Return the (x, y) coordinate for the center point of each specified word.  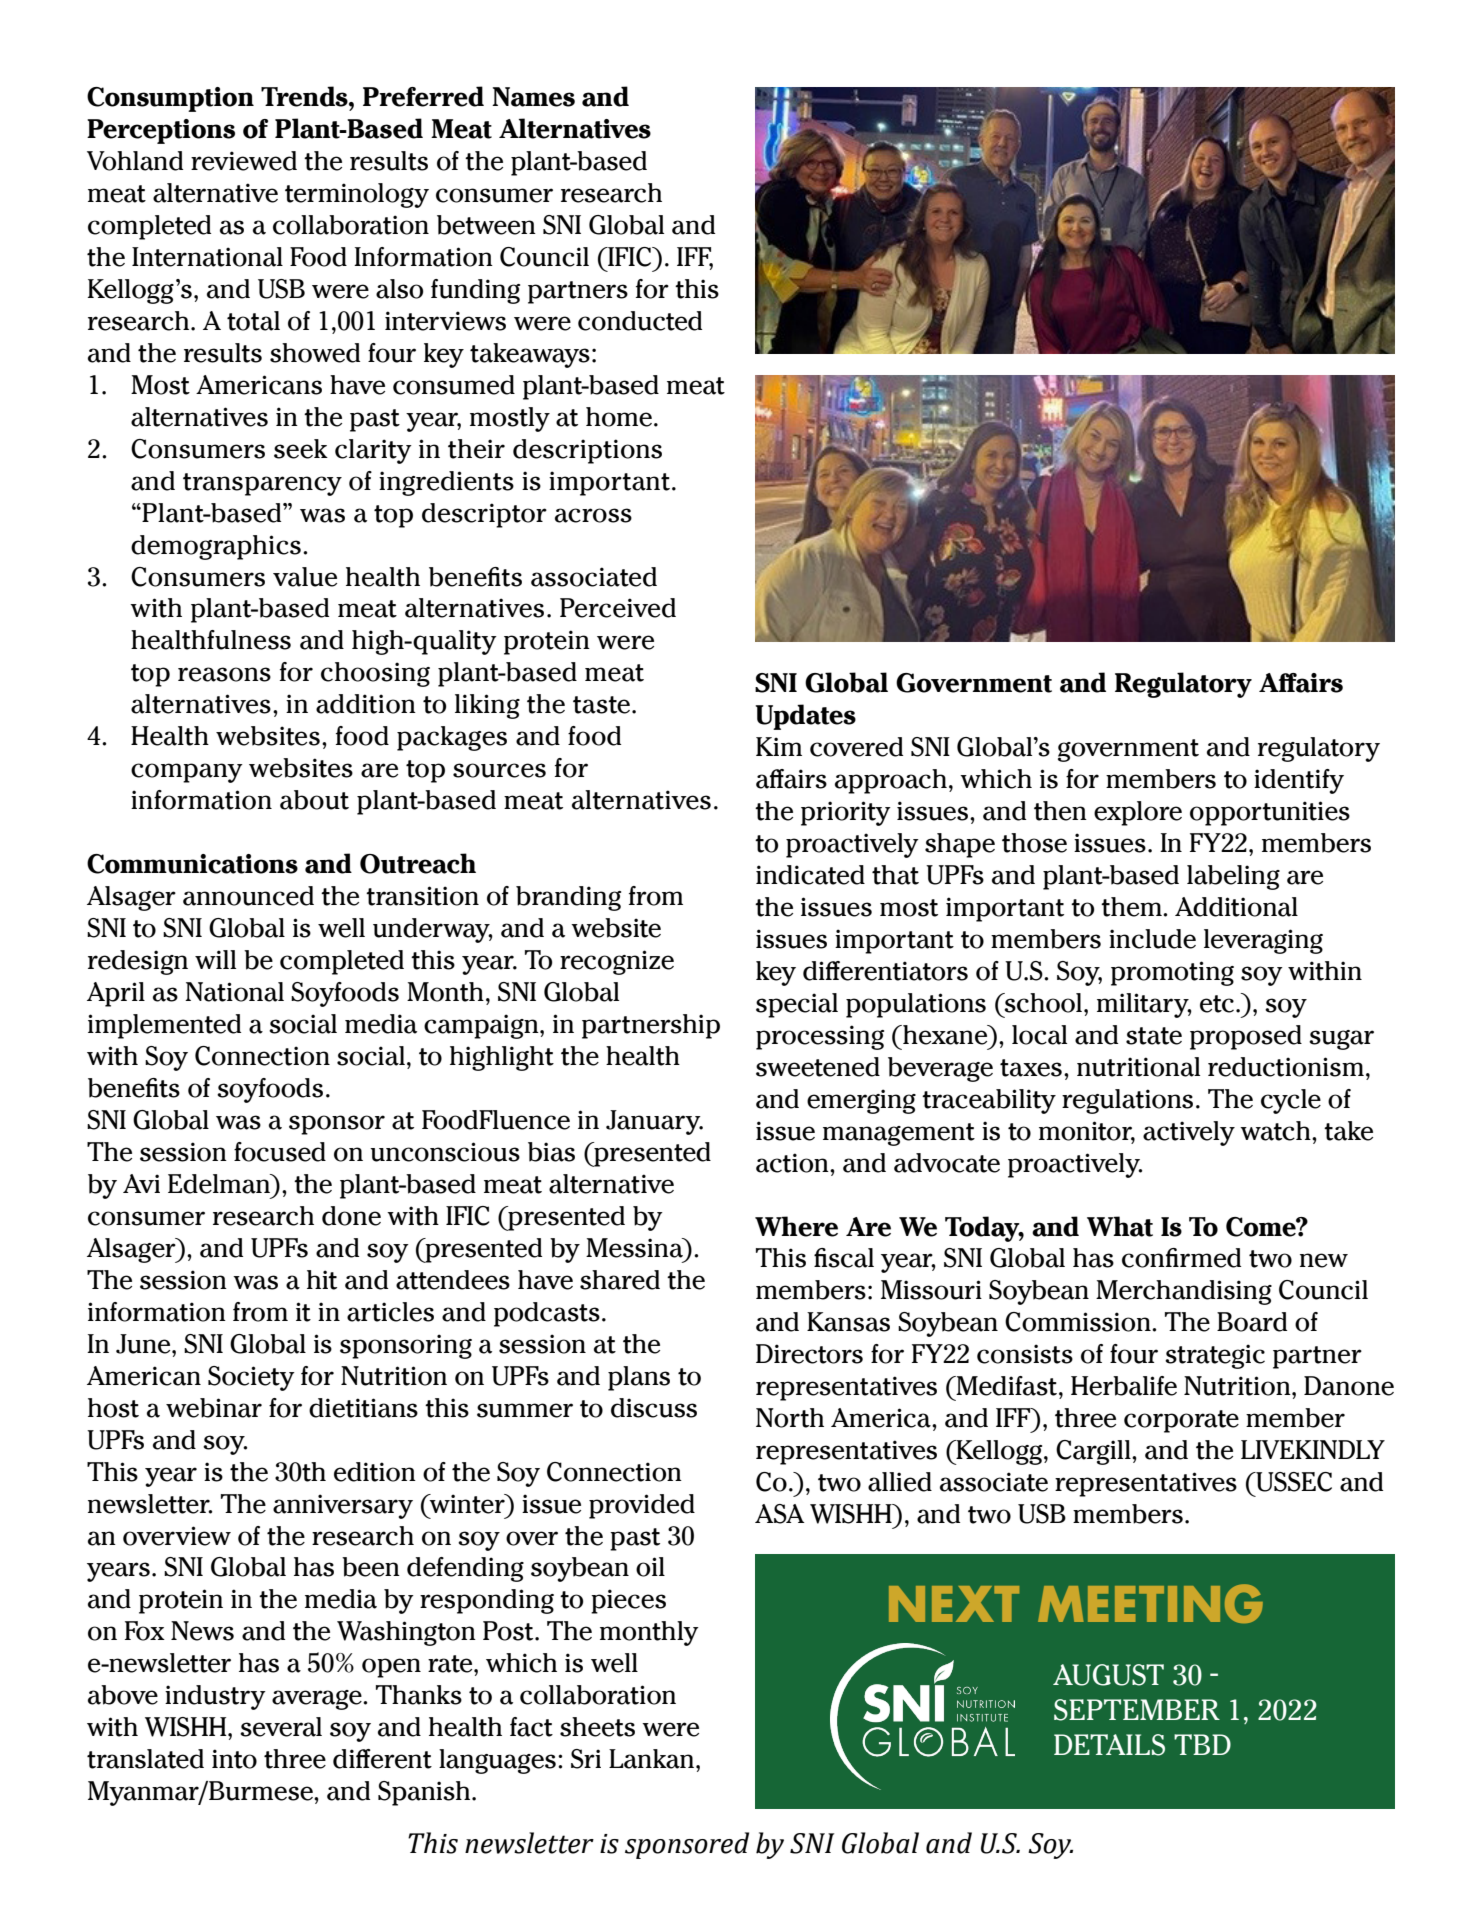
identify (1299, 781)
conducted (640, 321)
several (281, 1727)
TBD (1202, 1744)
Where (796, 1226)
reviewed (244, 161)
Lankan (653, 1759)
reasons (224, 674)
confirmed (1181, 1258)
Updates (805, 717)
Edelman (220, 1184)
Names (533, 97)
